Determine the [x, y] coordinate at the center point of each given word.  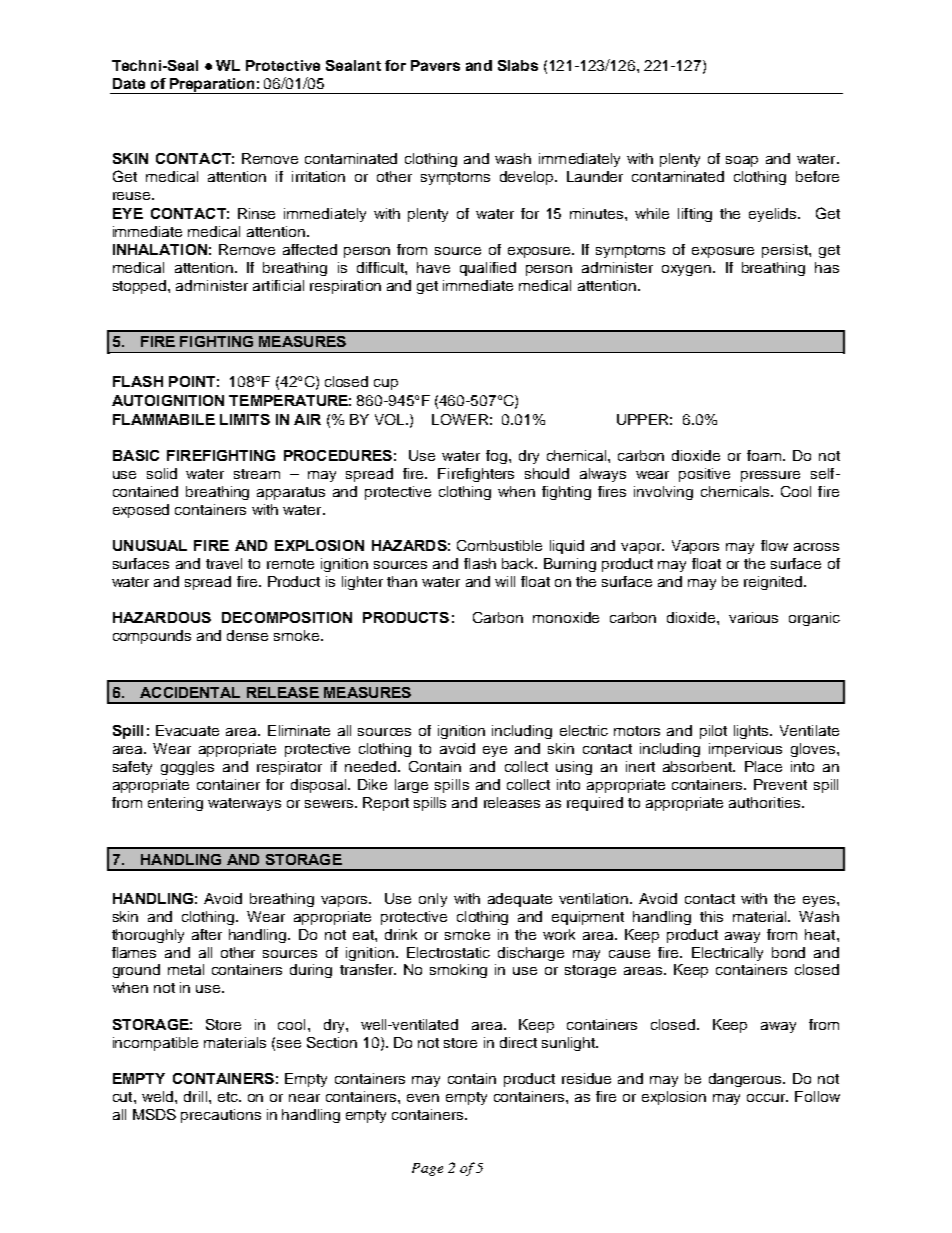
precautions [221, 1116]
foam [764, 455]
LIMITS [245, 419]
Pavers [435, 65]
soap [742, 161]
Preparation [212, 86]
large [411, 786]
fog [498, 457]
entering [175, 804]
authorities [766, 802]
